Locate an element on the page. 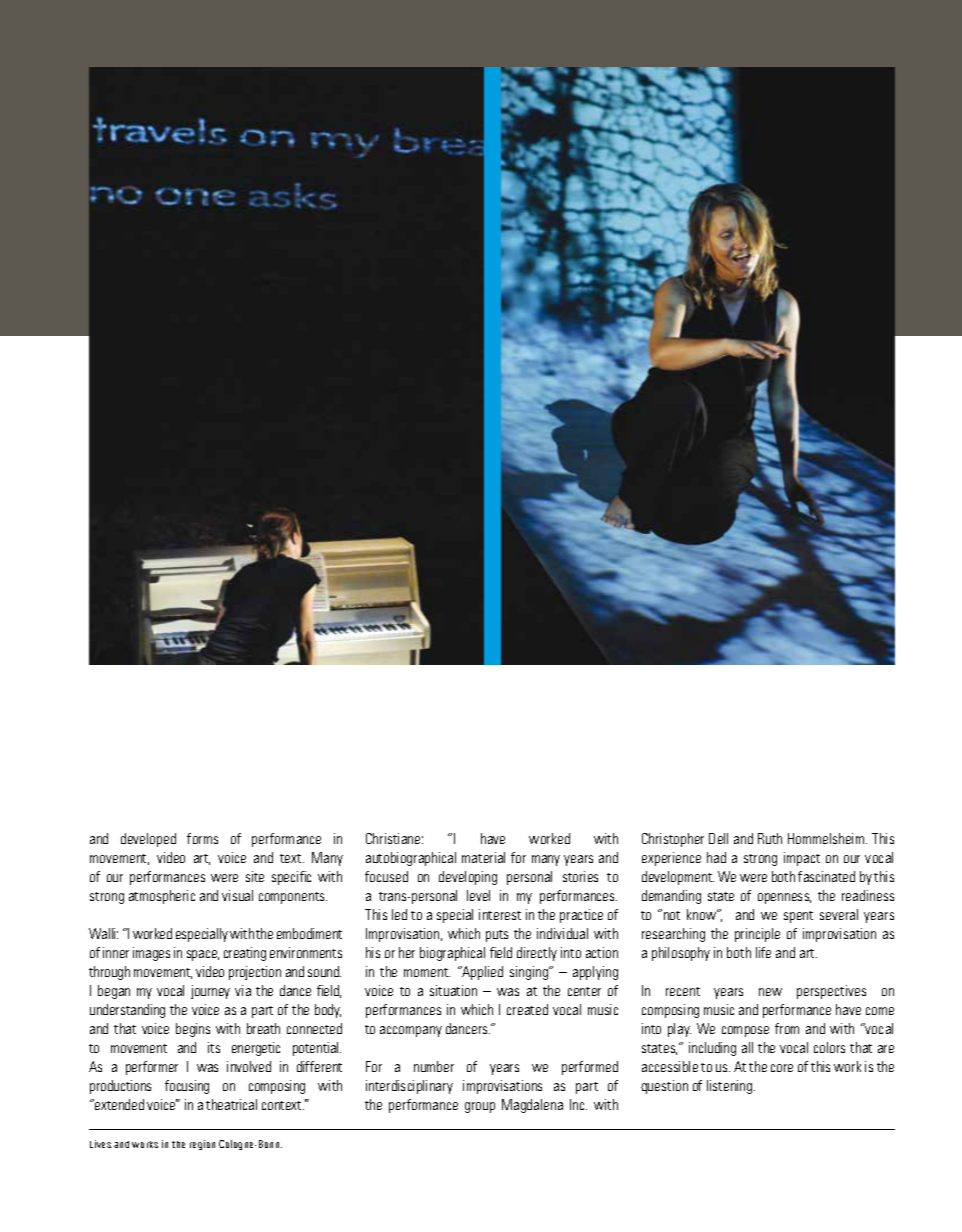 Image resolution: width=962 pixels, height=1232 pixels. situation is located at coordinates (453, 990).
